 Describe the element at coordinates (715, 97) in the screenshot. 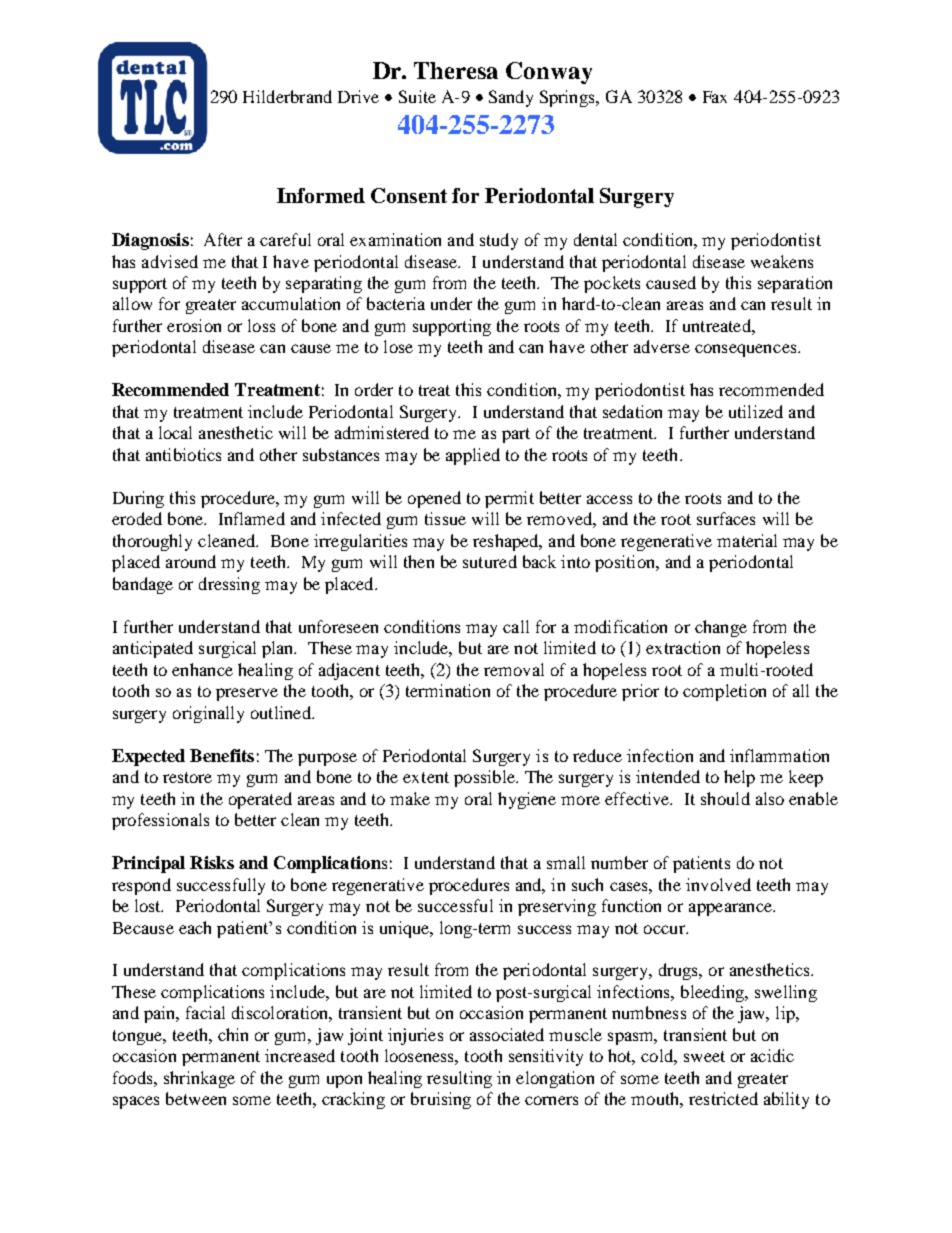

I see `Fax` at that location.
